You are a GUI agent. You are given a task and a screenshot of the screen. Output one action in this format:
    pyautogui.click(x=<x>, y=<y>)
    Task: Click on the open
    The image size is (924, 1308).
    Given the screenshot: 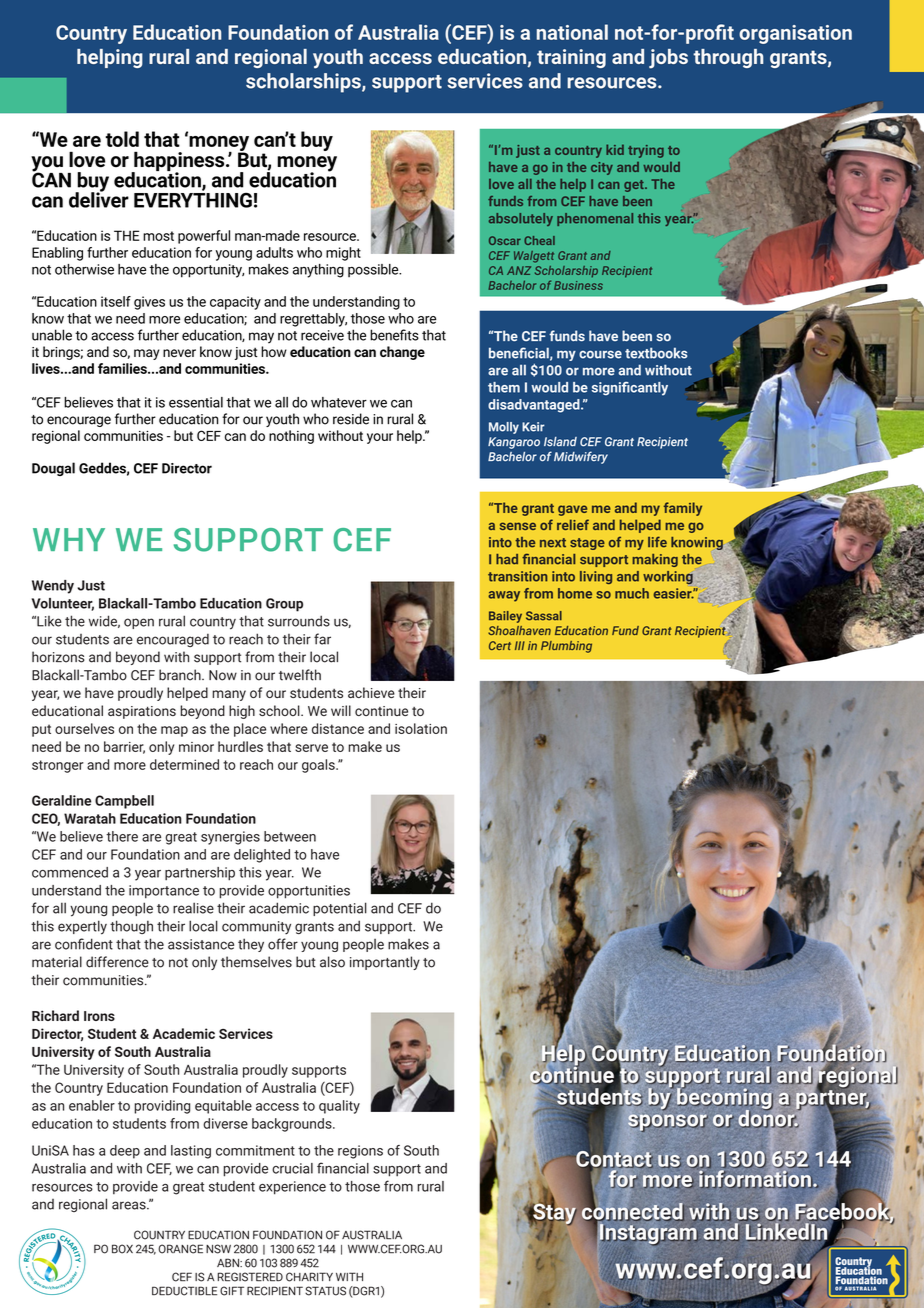 What is the action you would take?
    pyautogui.click(x=139, y=623)
